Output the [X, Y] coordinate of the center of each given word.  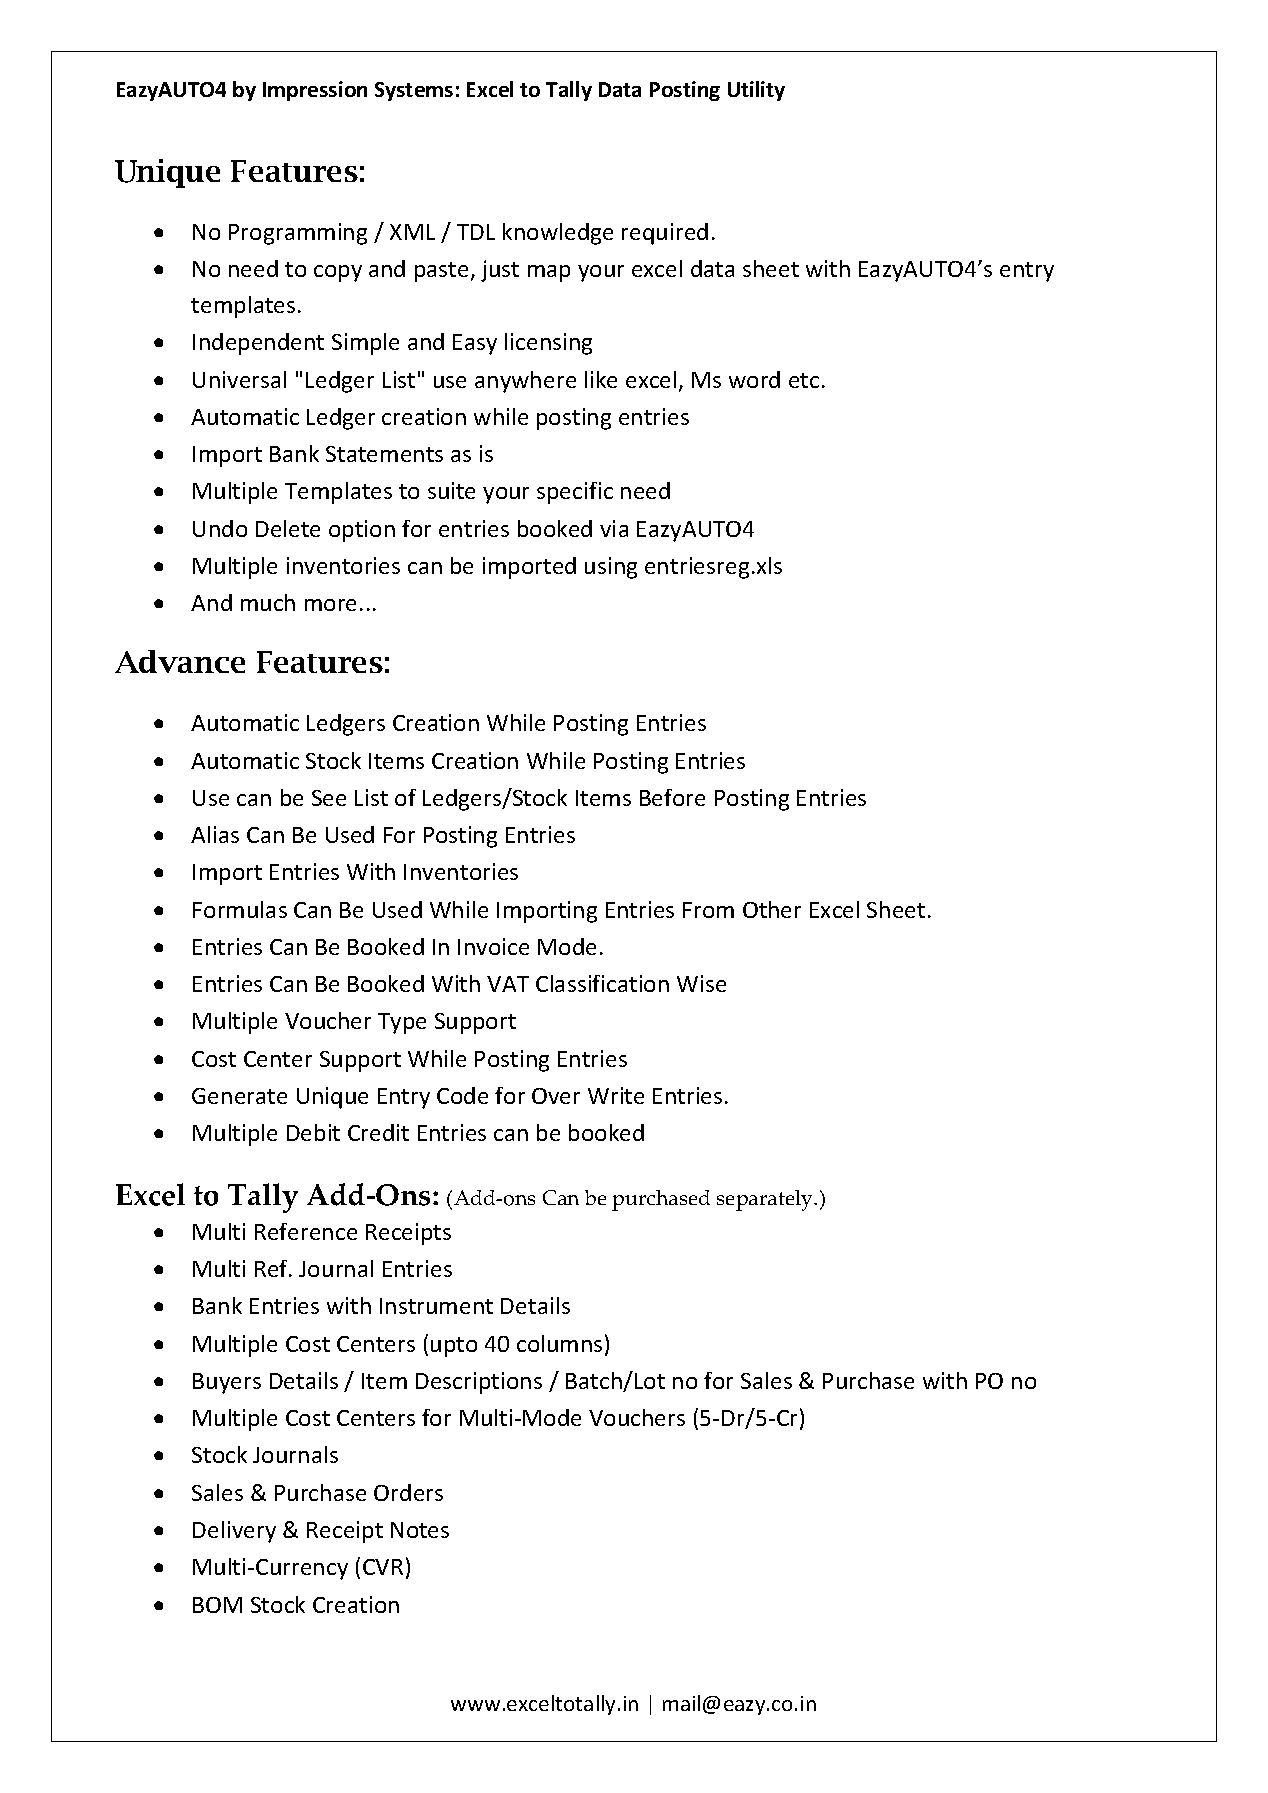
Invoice [493, 946]
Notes [420, 1530]
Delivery [234, 1532]
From [708, 910]
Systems [414, 91]
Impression [315, 91]
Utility [756, 91]
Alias [215, 834]
